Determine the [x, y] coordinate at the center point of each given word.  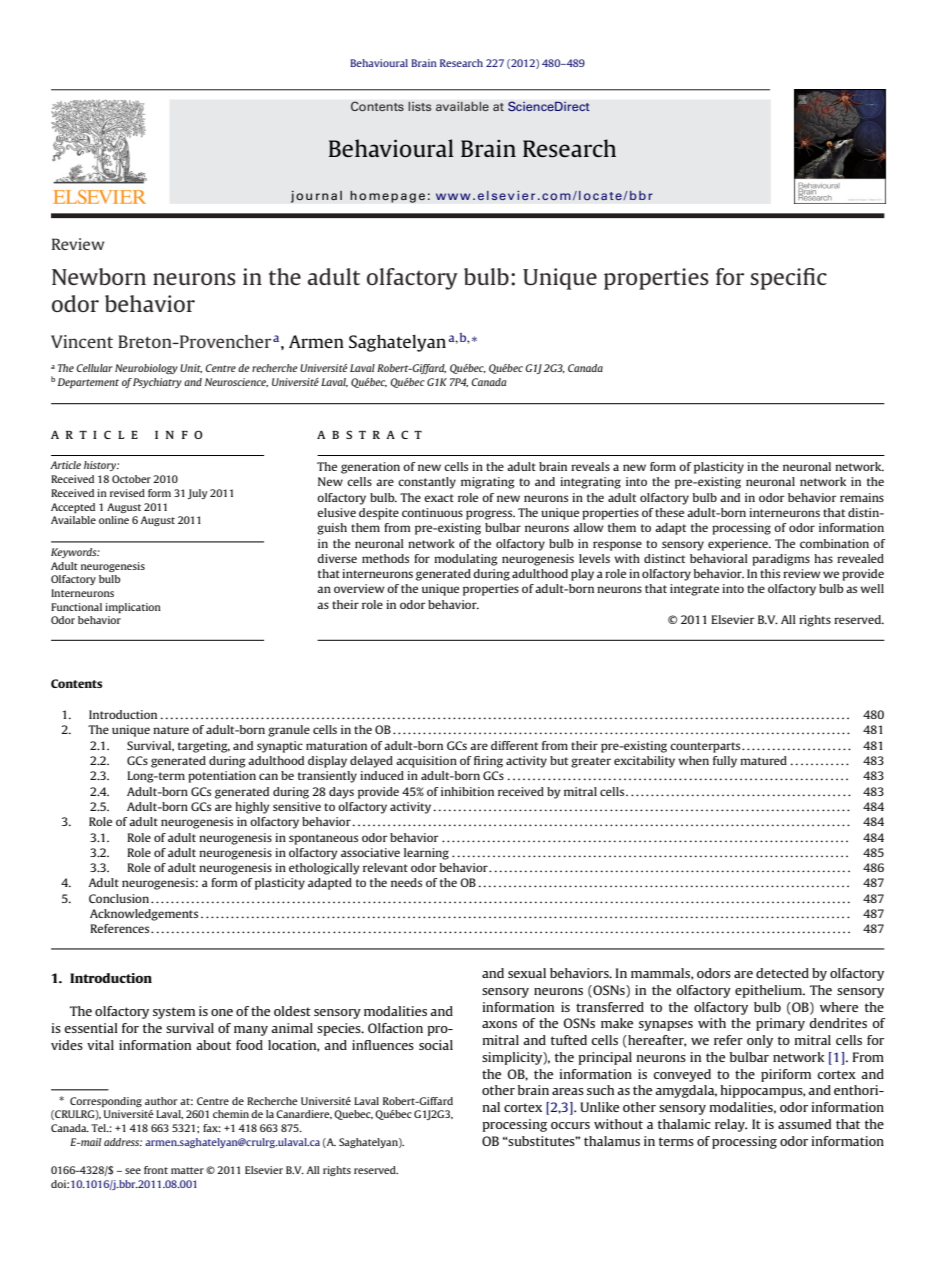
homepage [387, 196]
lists [420, 106]
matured [763, 760]
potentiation [222, 777]
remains [862, 497]
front [156, 1170]
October [131, 479]
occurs [570, 1125]
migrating [488, 483]
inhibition [467, 791]
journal [316, 196]
